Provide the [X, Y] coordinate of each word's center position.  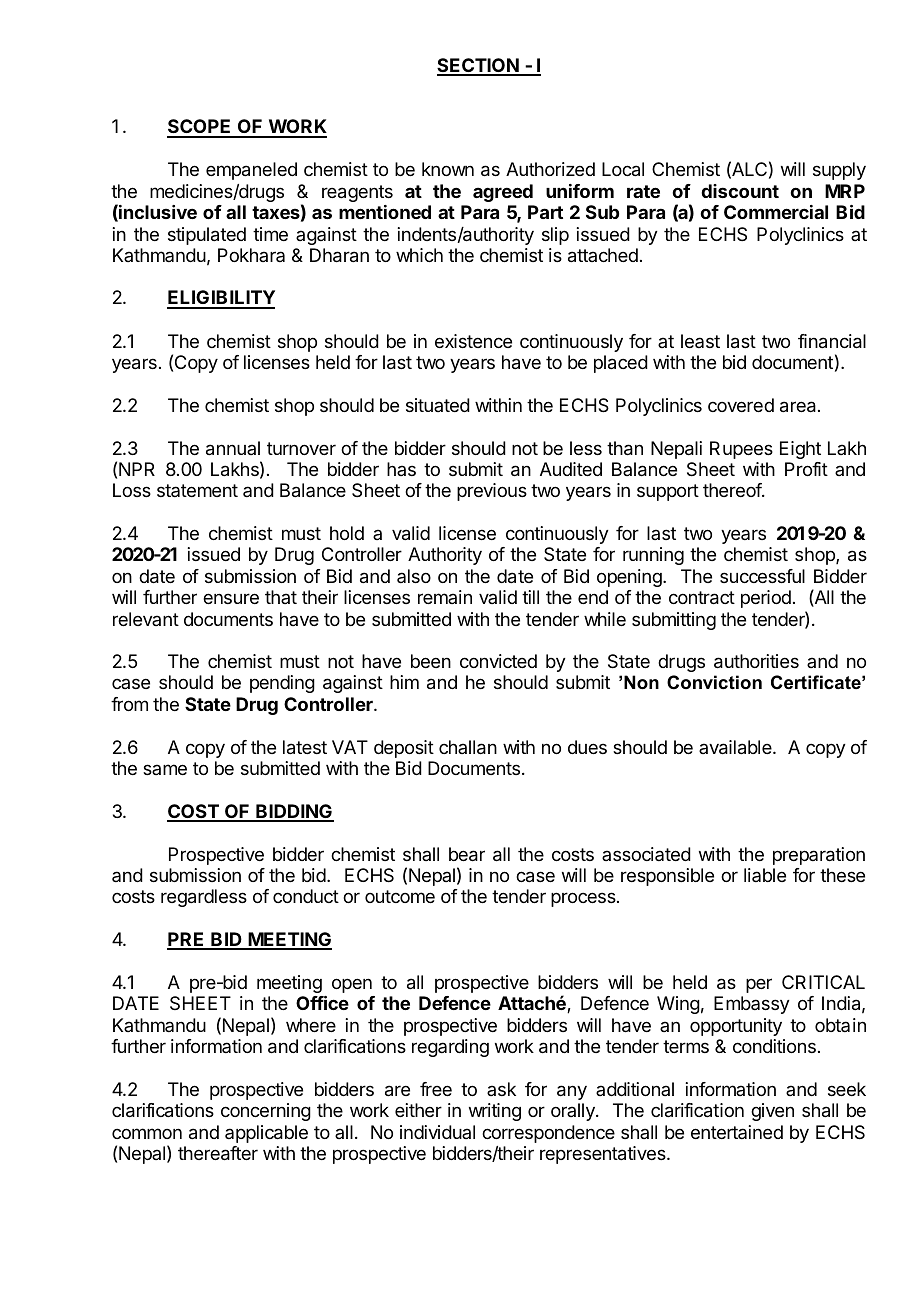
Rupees [741, 450]
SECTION [479, 66]
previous [492, 492]
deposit [404, 749]
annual [233, 448]
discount [740, 191]
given [772, 1112]
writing [495, 1112]
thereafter [218, 1153]
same [165, 769]
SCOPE [200, 128]
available [736, 747]
